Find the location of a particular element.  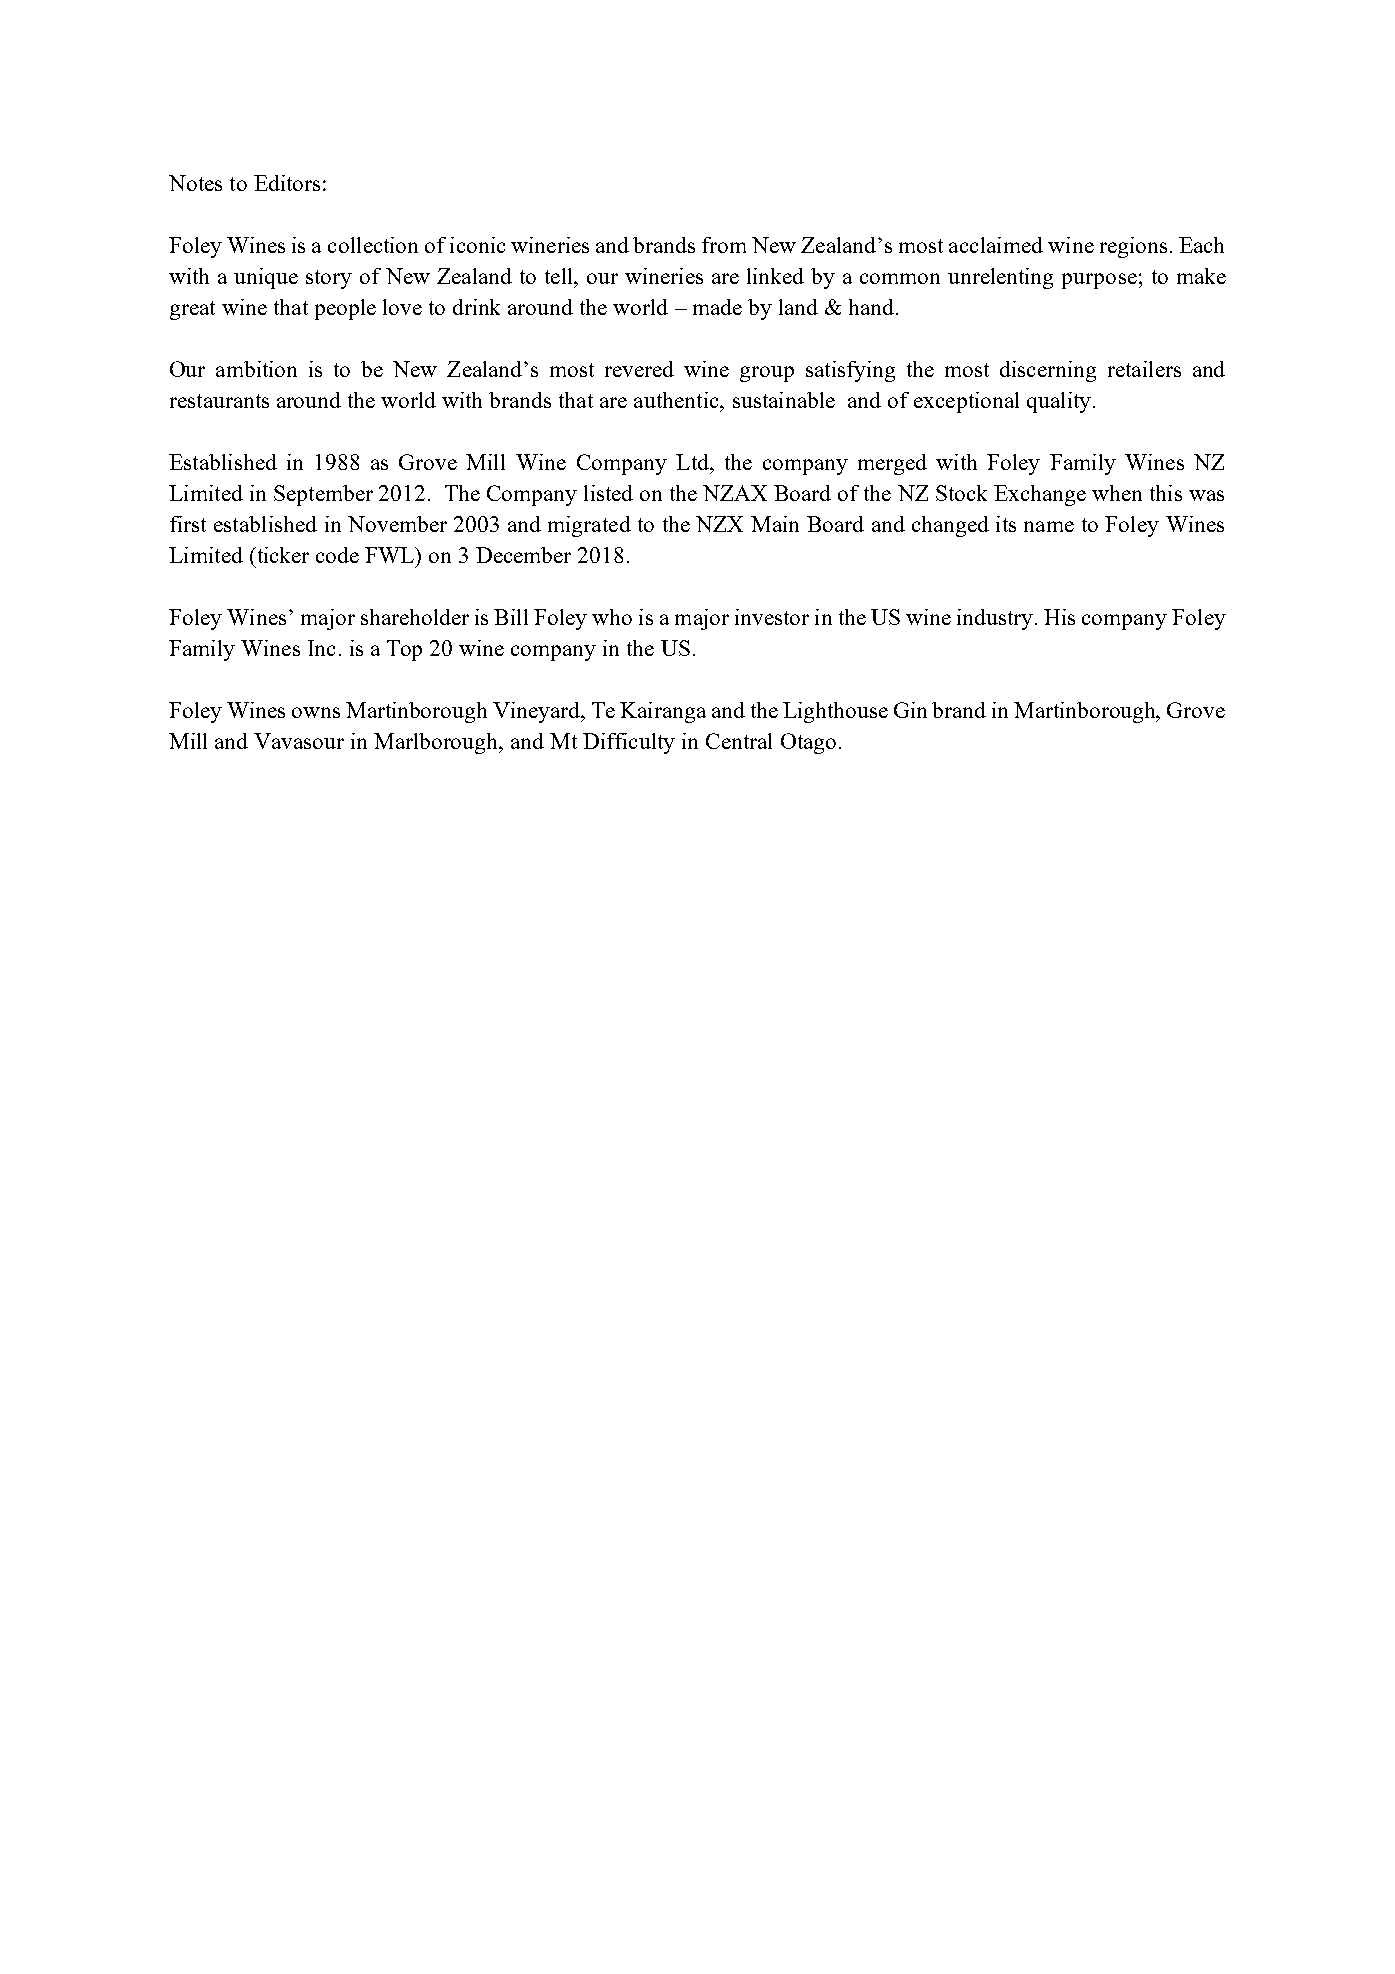

revered is located at coordinates (639, 369).
